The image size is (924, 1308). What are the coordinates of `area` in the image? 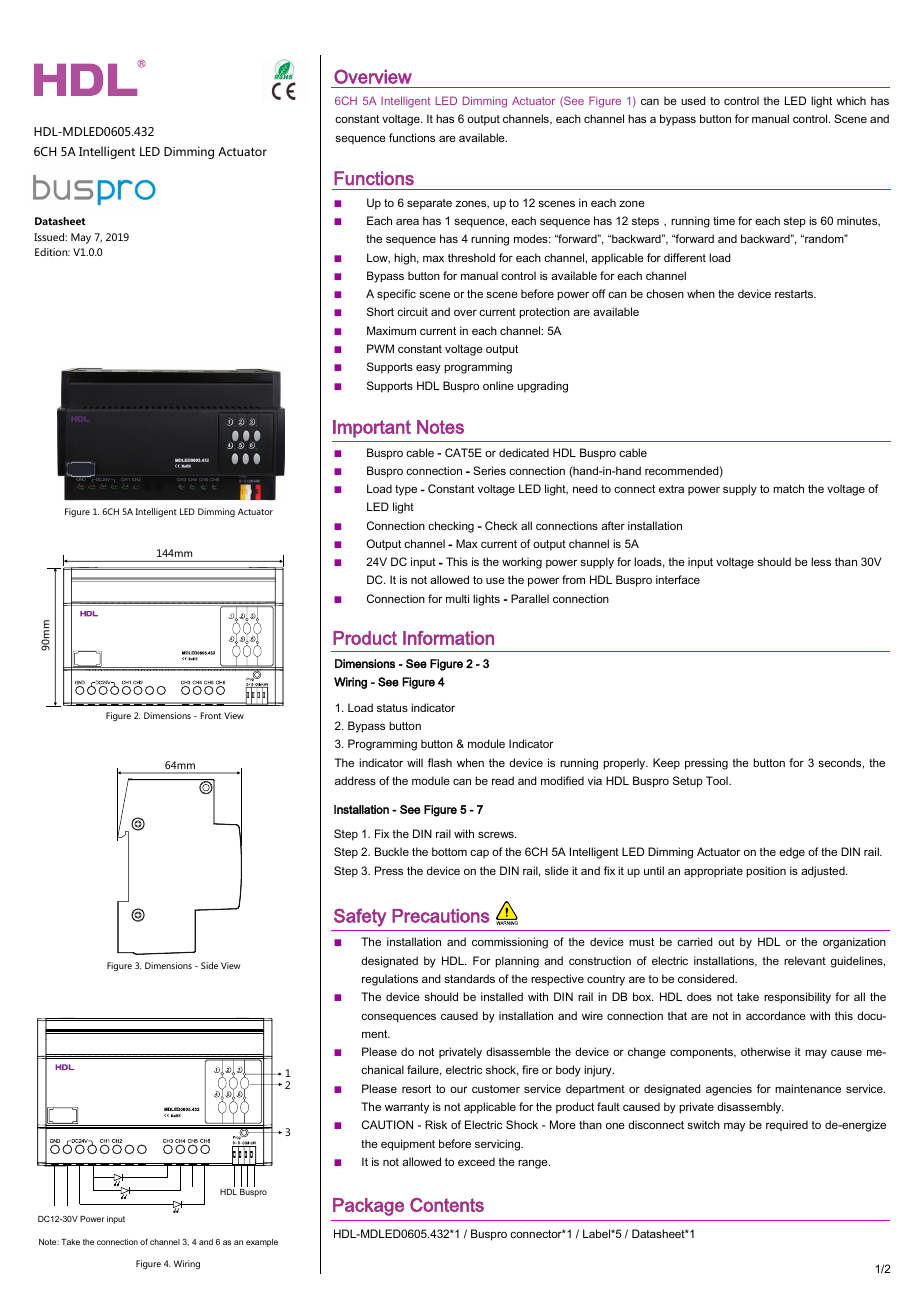 It's located at (407, 221).
